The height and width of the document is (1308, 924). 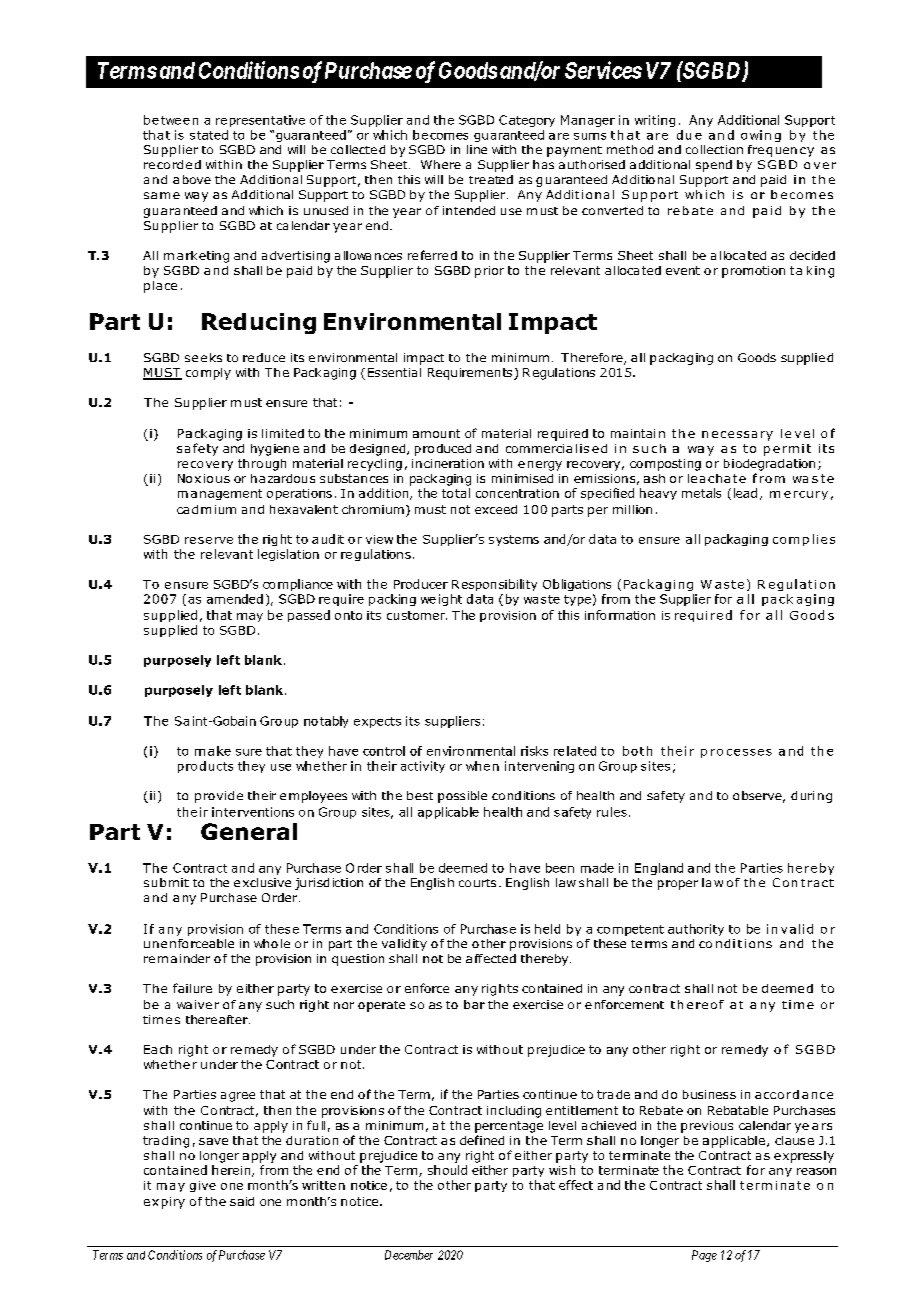 What do you see at coordinates (704, 1256) in the document?
I see `Page` at bounding box center [704, 1256].
